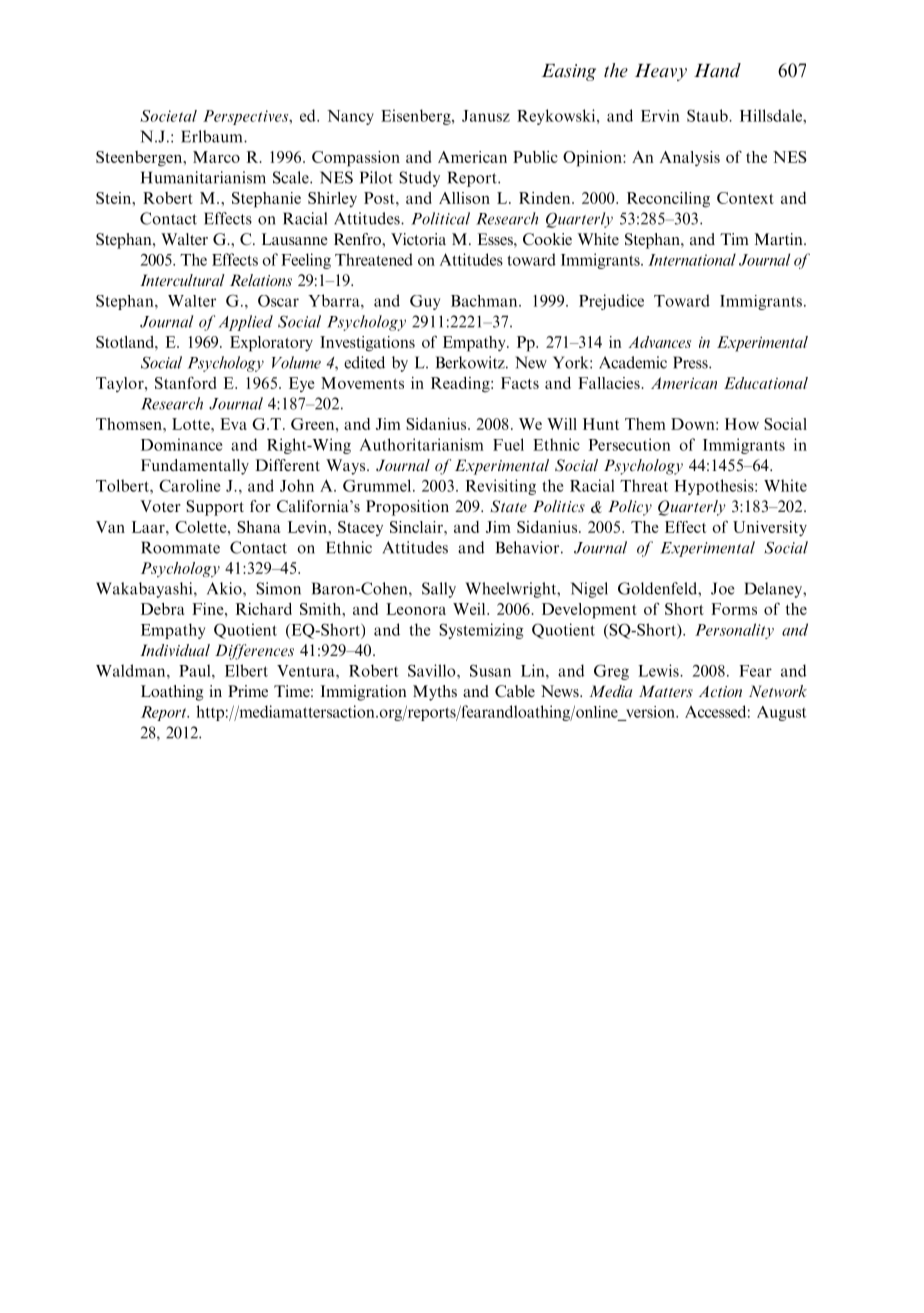 Image resolution: width=924 pixels, height=1313 pixels. Describe the element at coordinates (691, 362) in the image. I see `Press` at that location.
